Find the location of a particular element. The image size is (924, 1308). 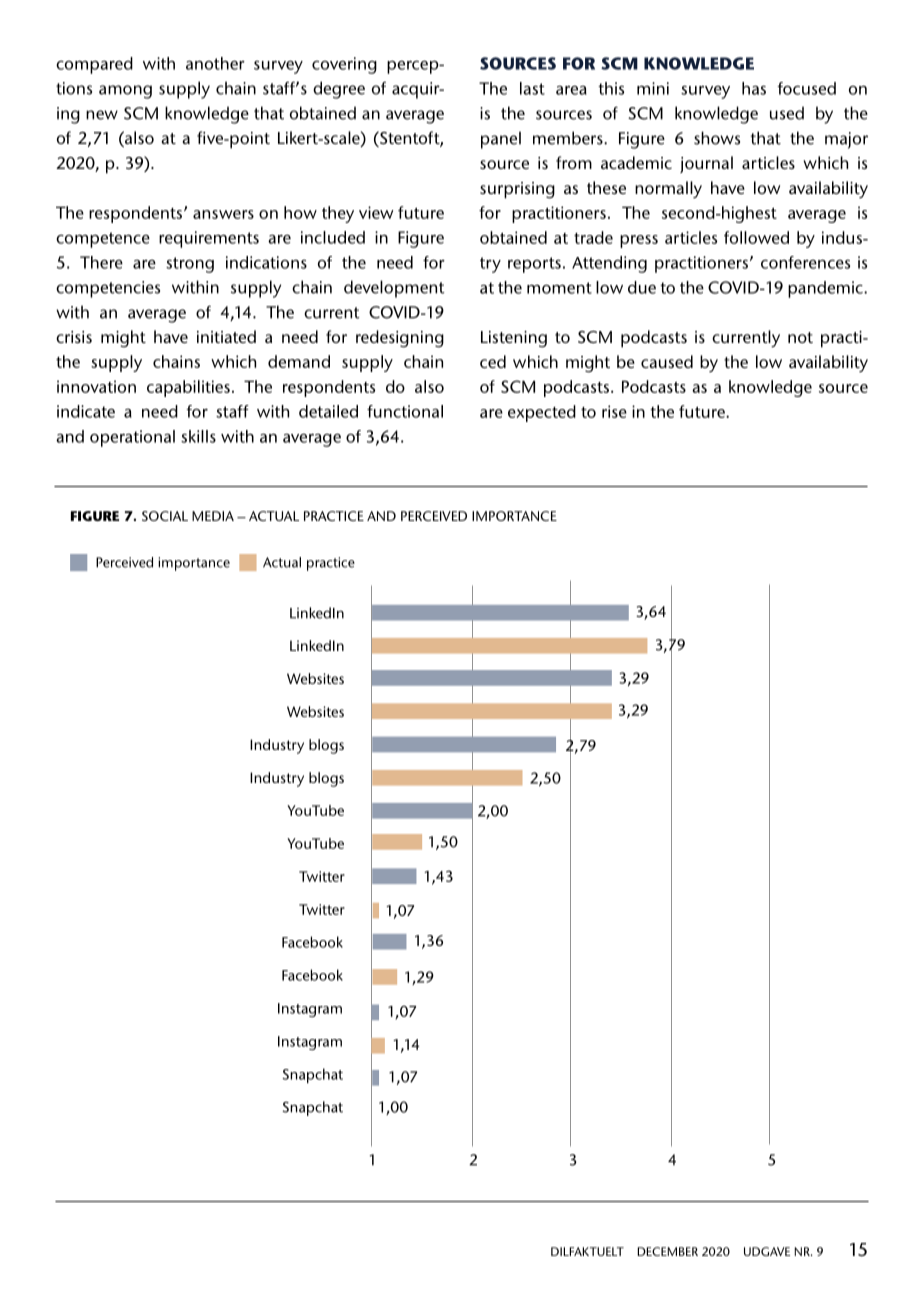

has is located at coordinates (754, 88).
